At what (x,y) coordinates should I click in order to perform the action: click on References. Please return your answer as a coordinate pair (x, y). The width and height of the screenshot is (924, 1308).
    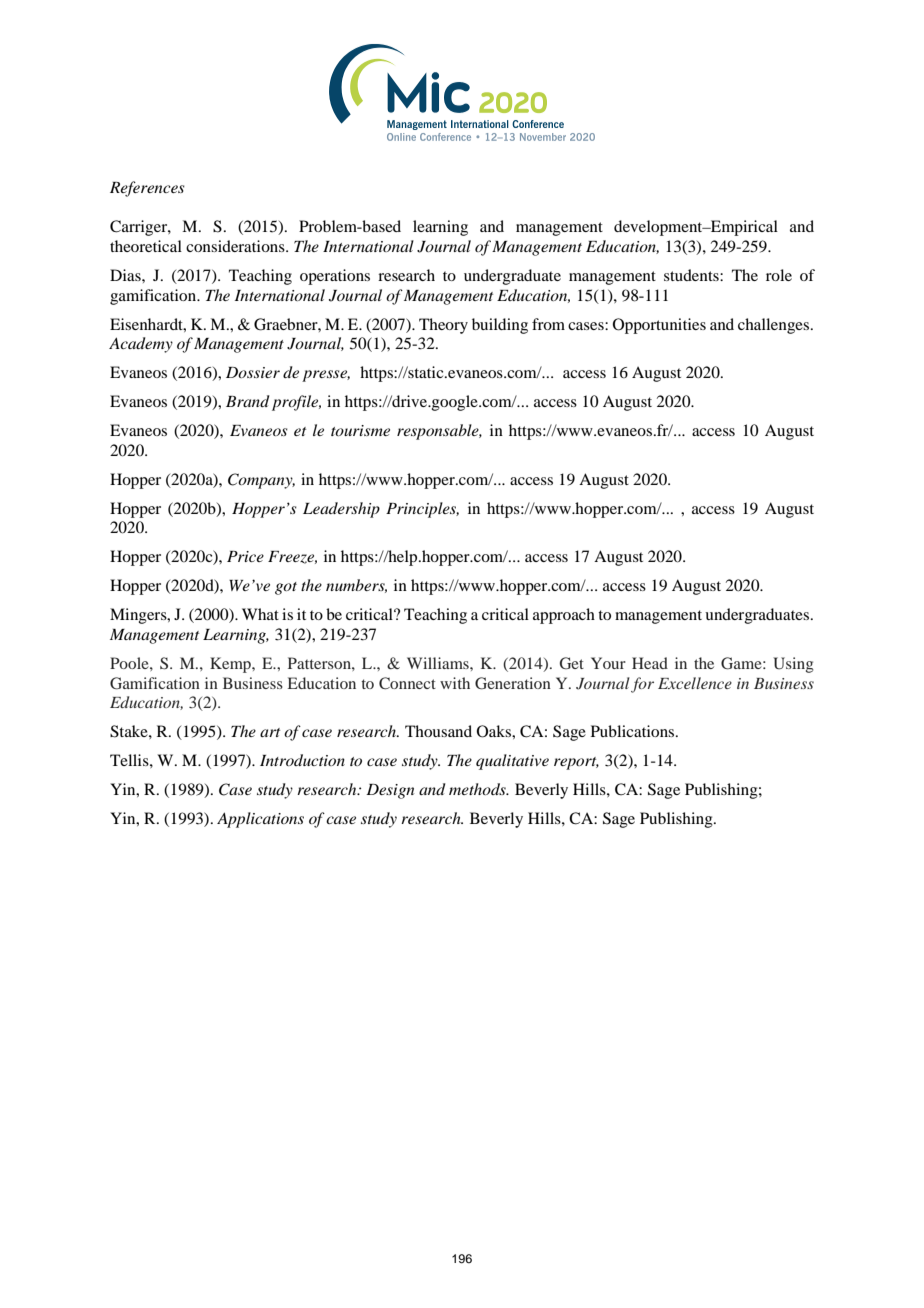
    Looking at the image, I should click on (147, 189).
